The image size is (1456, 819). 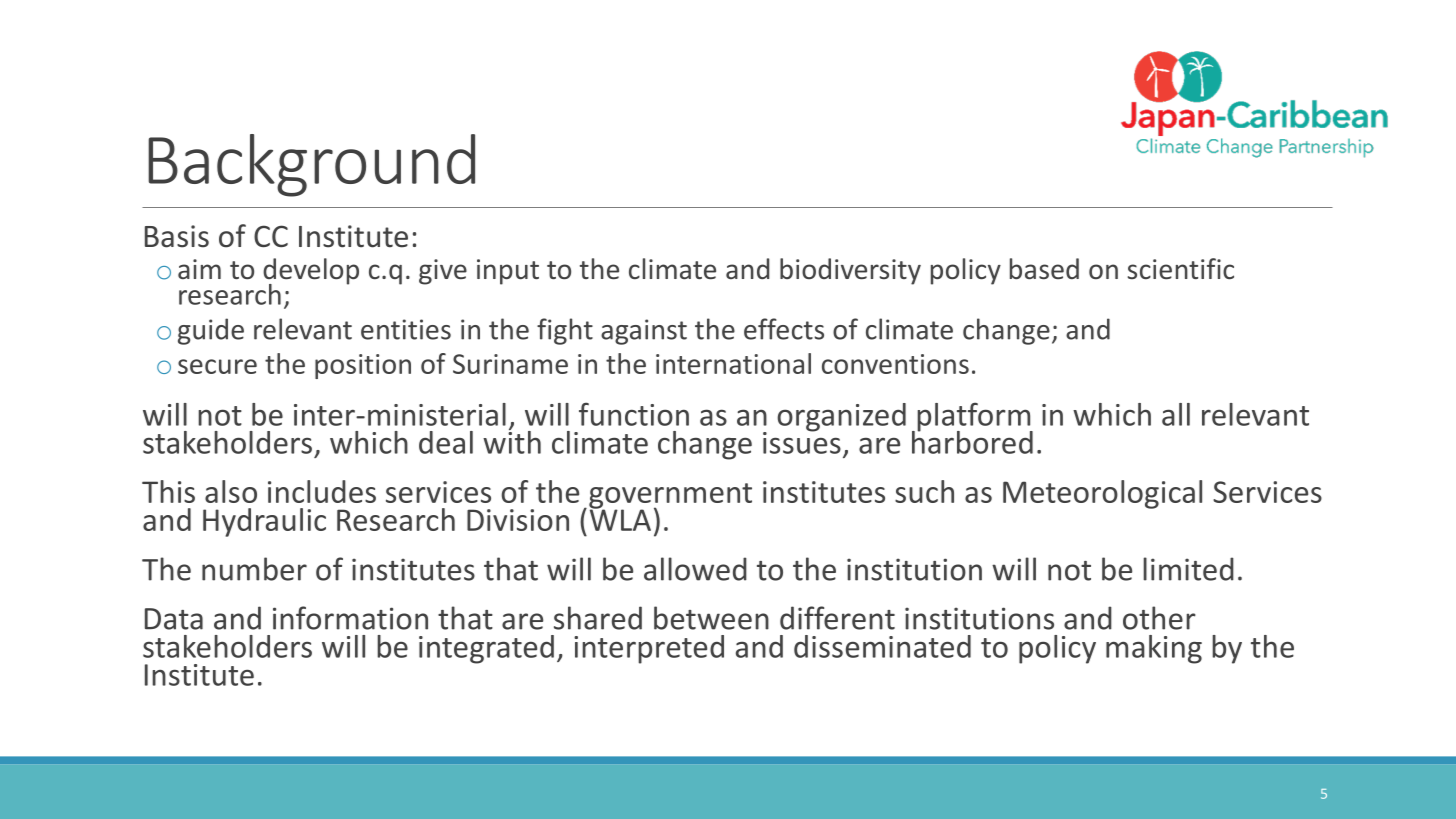 What do you see at coordinates (711, 618) in the screenshot?
I see `between` at bounding box center [711, 618].
